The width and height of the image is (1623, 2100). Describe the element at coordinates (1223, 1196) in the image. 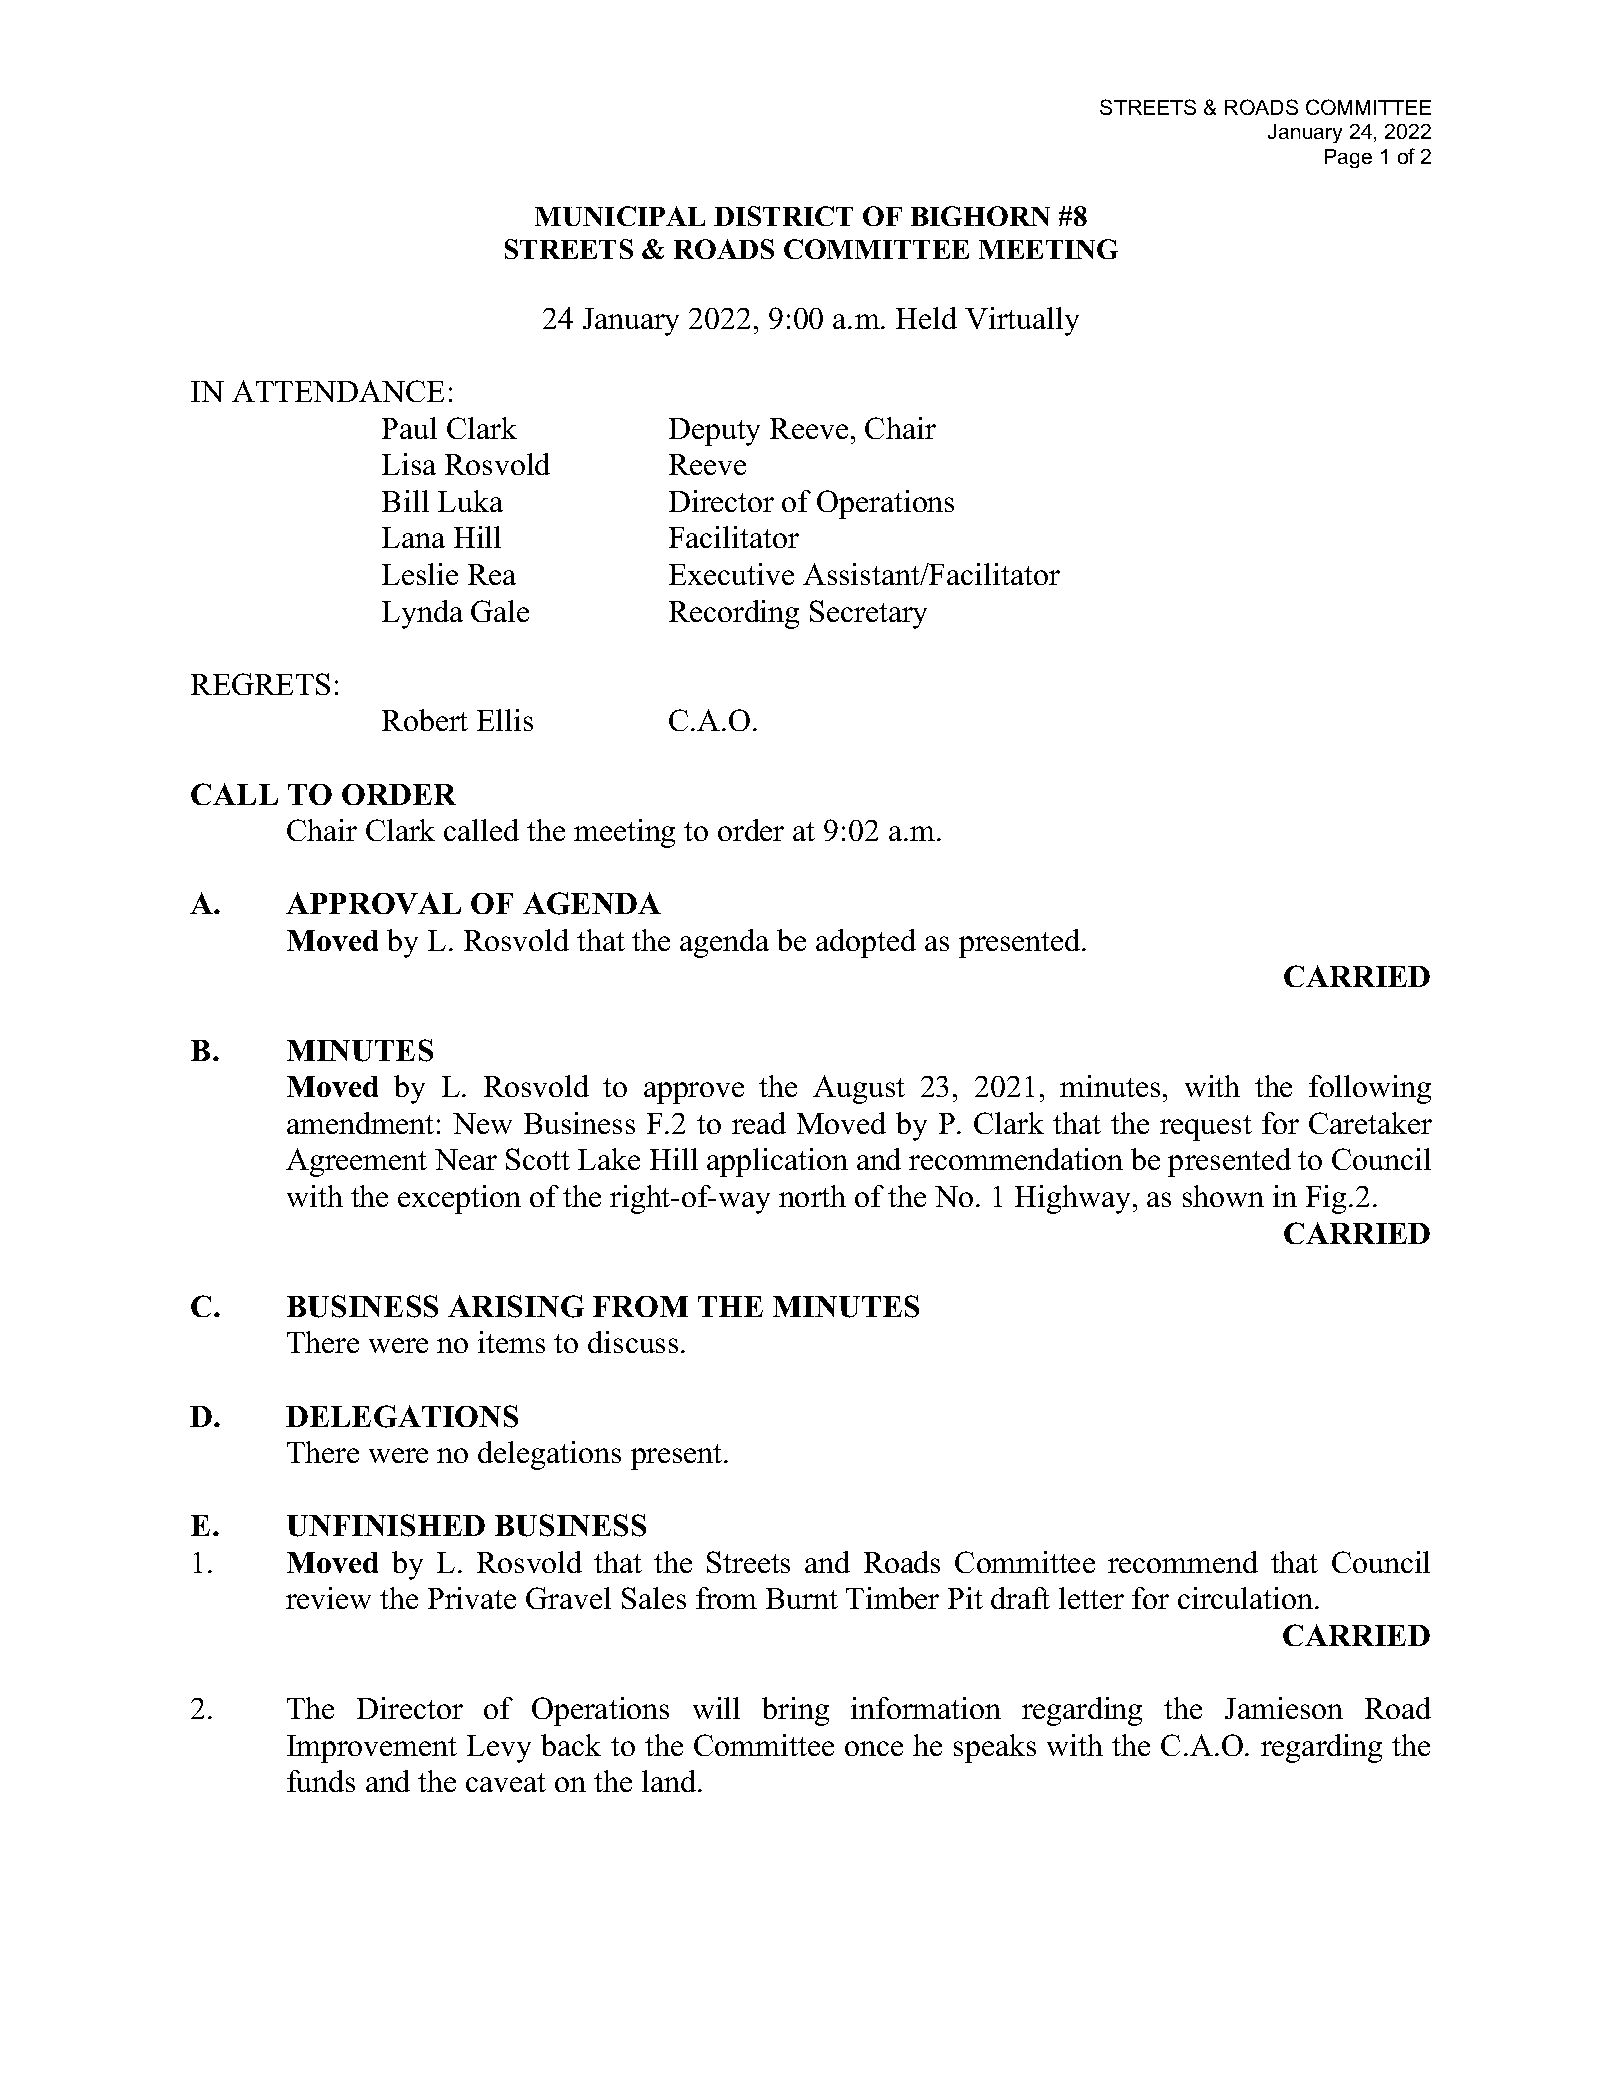

I see `shown` at that location.
